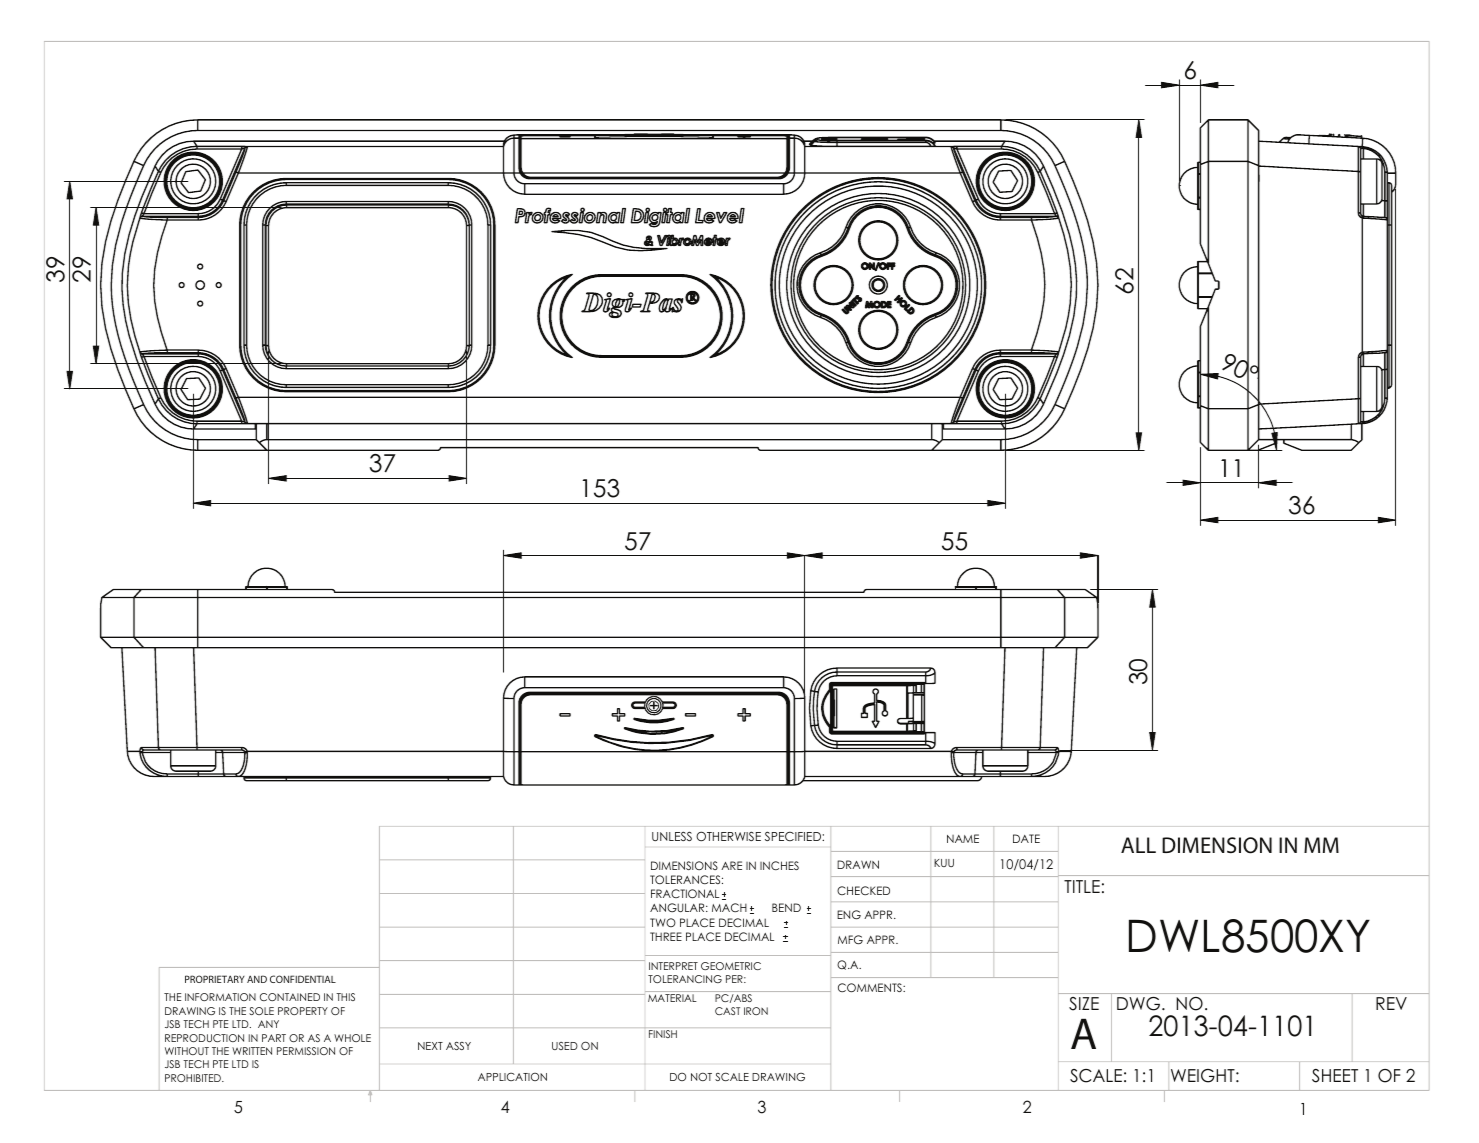 Image resolution: width=1479 pixels, height=1143 pixels. I want to click on TWO, so click(663, 922).
